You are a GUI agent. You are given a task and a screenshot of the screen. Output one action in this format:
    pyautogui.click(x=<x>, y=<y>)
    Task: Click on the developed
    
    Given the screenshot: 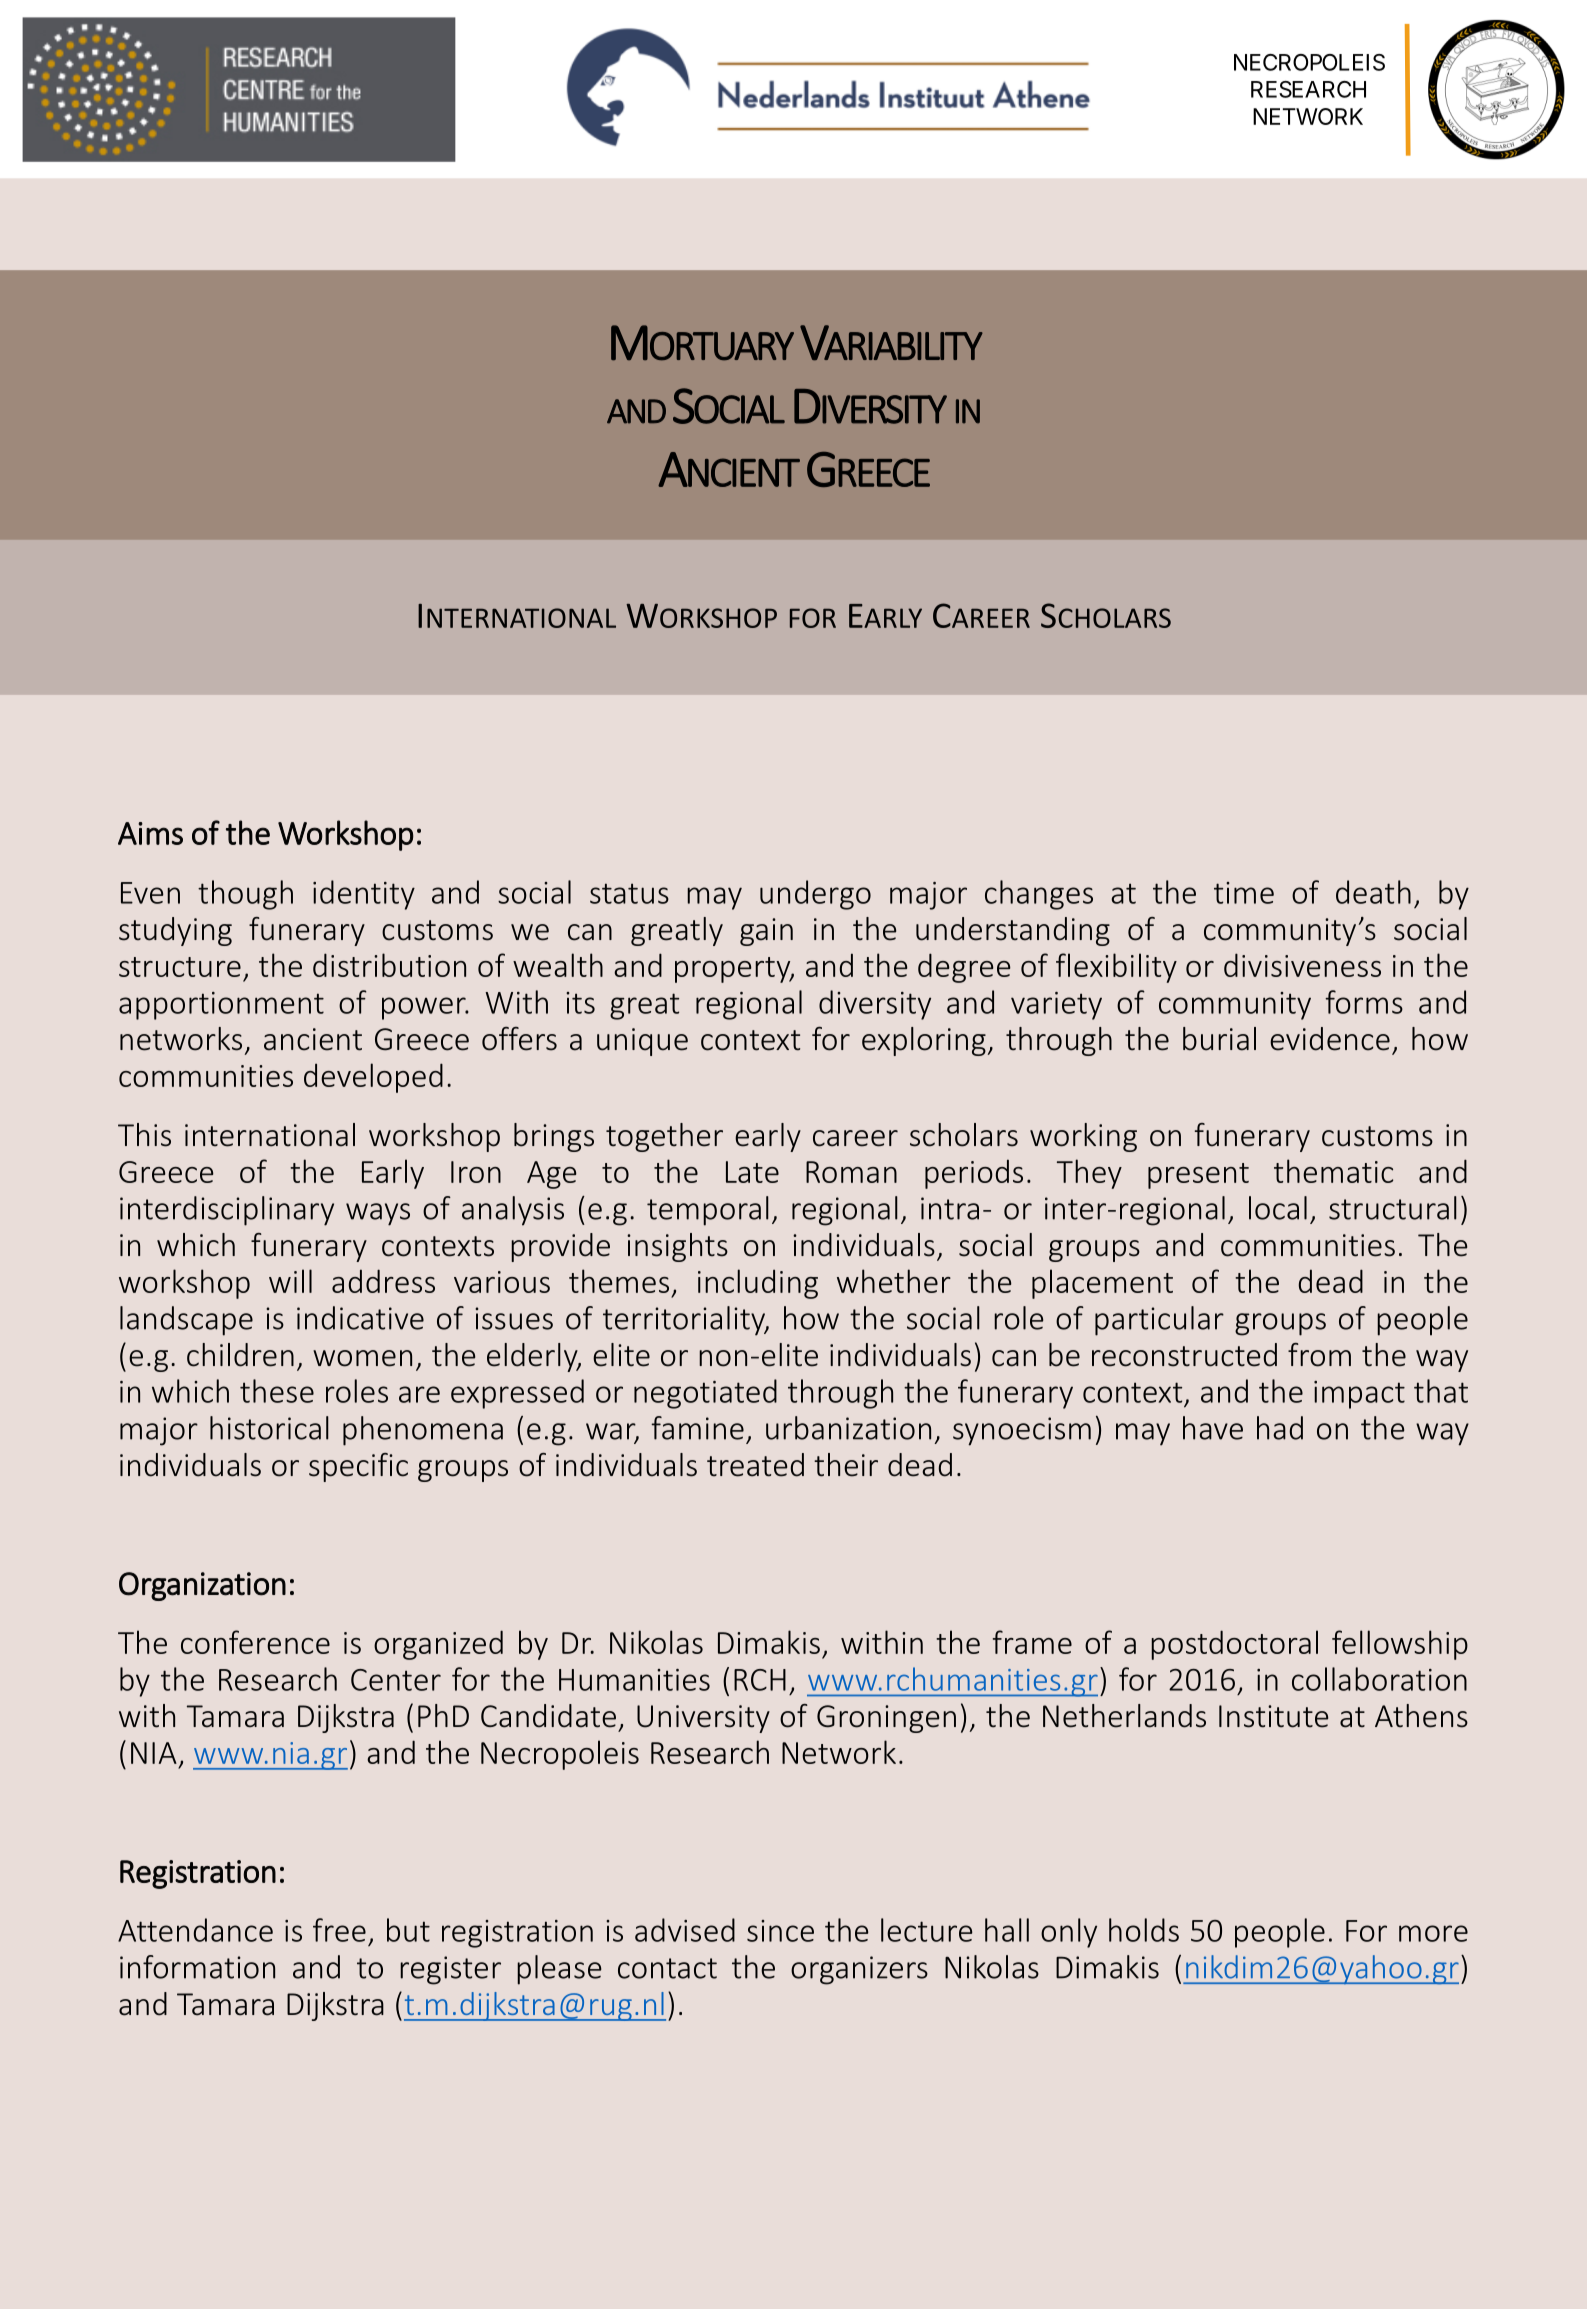 What is the action you would take?
    pyautogui.click(x=373, y=1078)
